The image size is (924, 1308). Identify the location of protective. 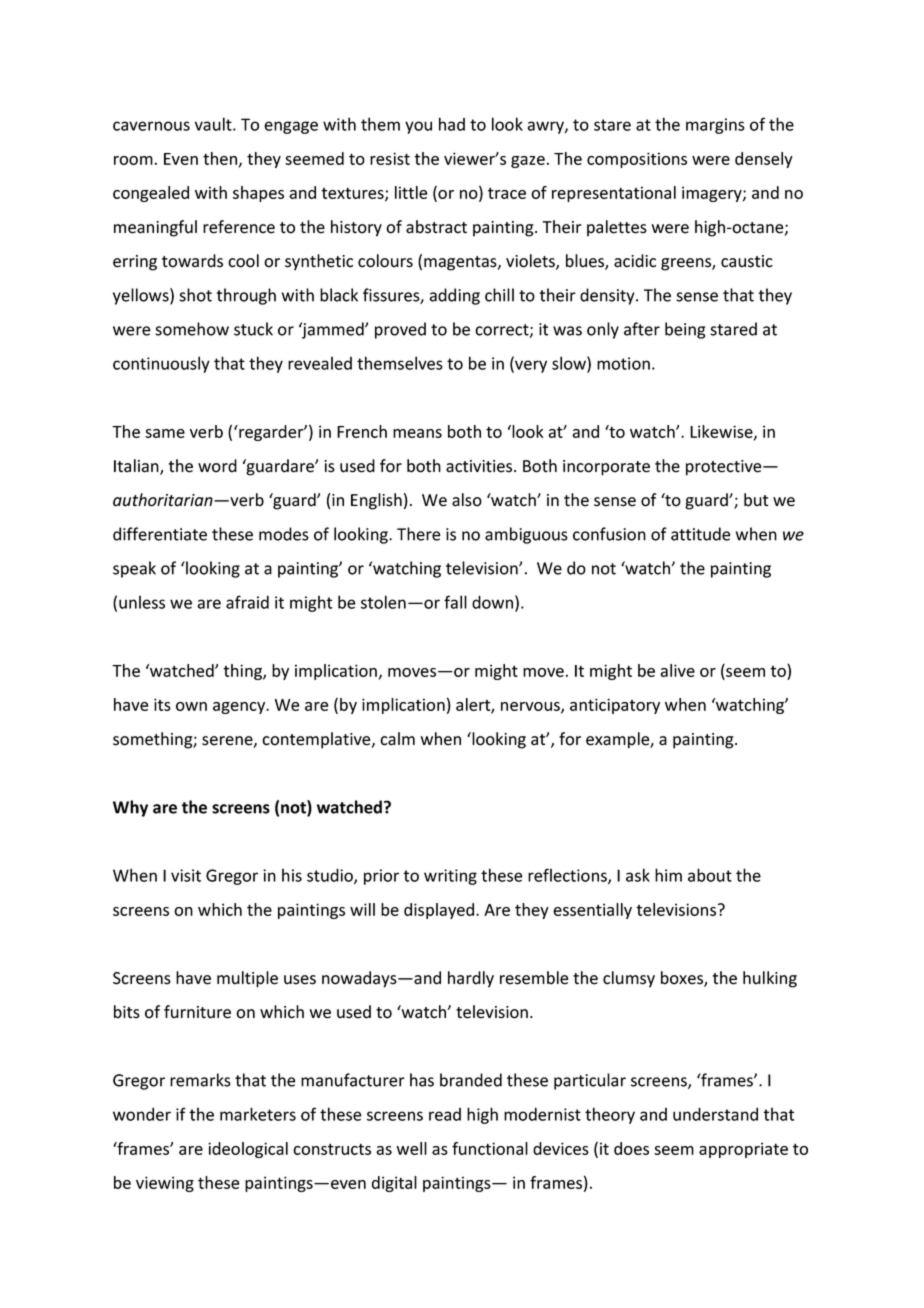
(725, 468).
